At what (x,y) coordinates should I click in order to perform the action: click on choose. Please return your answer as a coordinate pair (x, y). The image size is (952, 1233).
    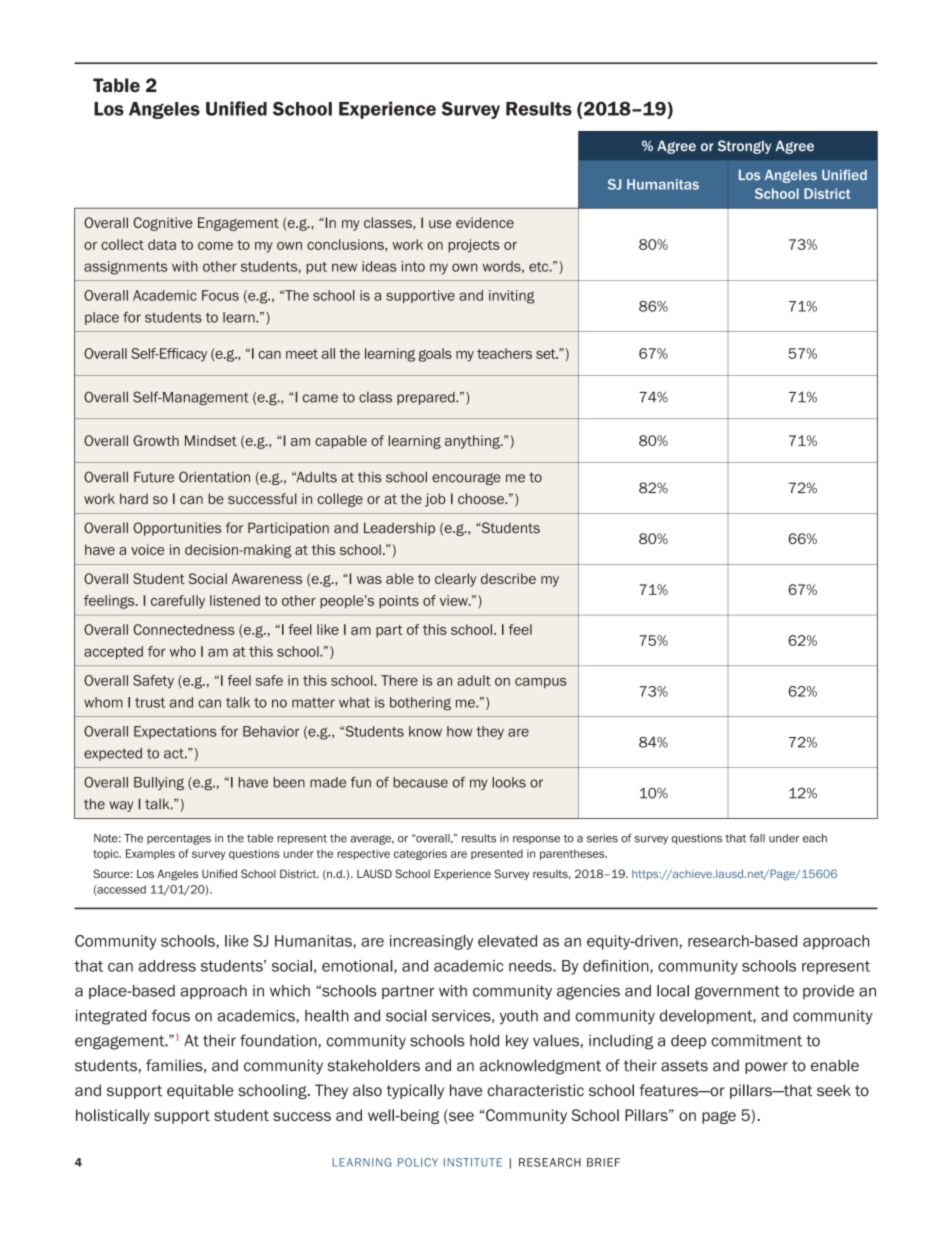
    Looking at the image, I should click on (482, 498).
